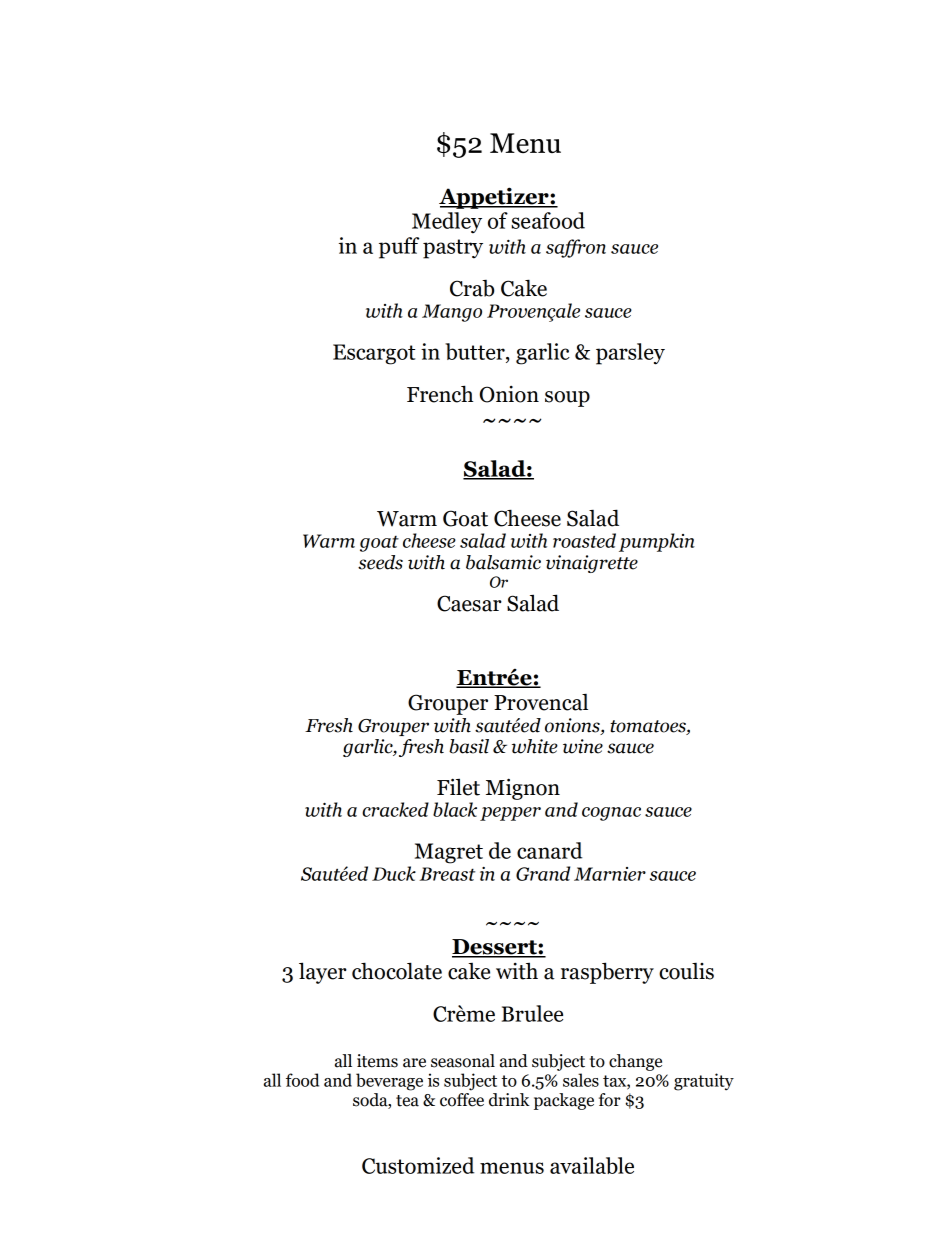  Describe the element at coordinates (584, 540) in the page. I see `roasted` at that location.
